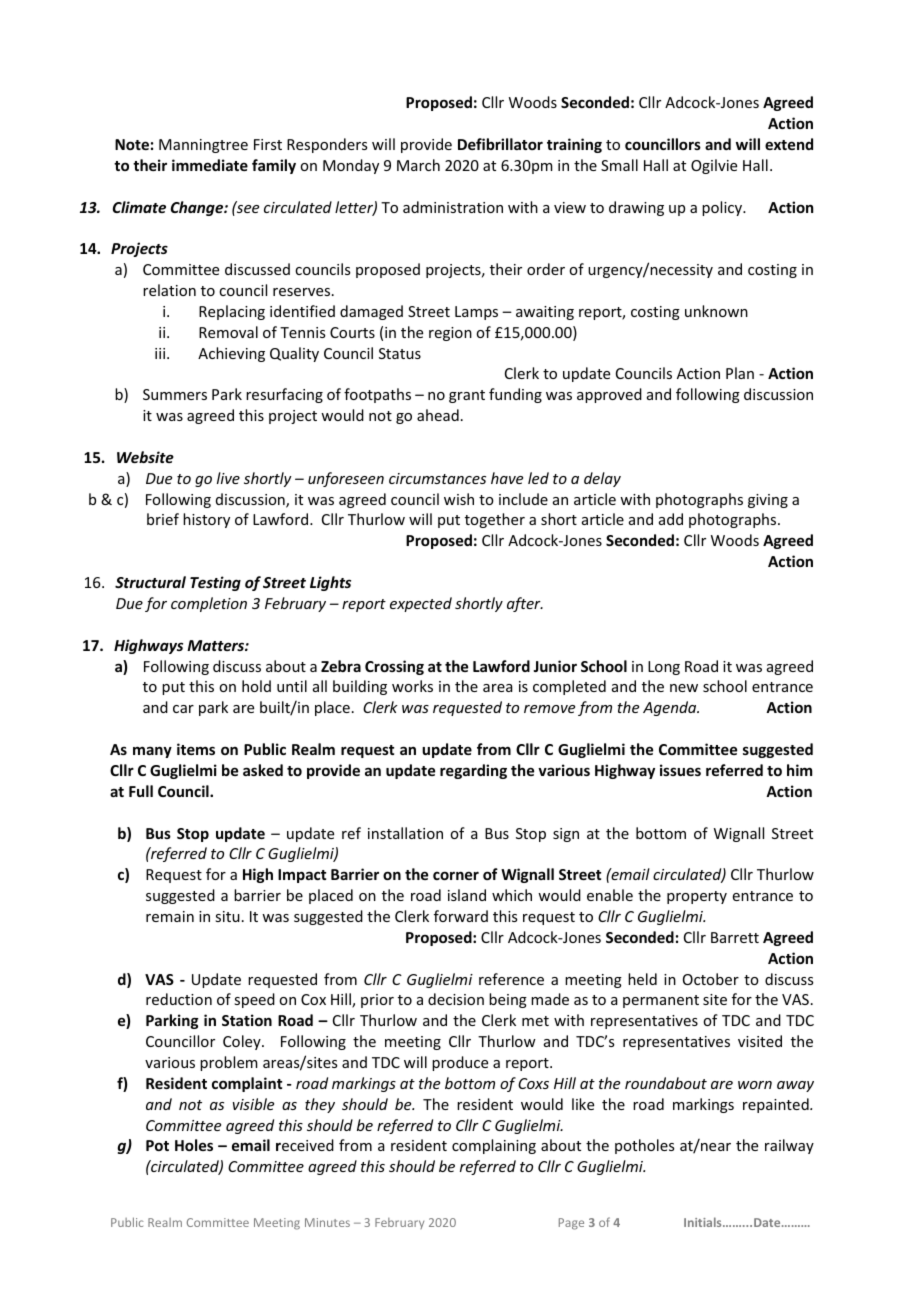 The width and height of the screenshot is (924, 1308). What do you see at coordinates (723, 208) in the screenshot?
I see `policy` at bounding box center [723, 208].
